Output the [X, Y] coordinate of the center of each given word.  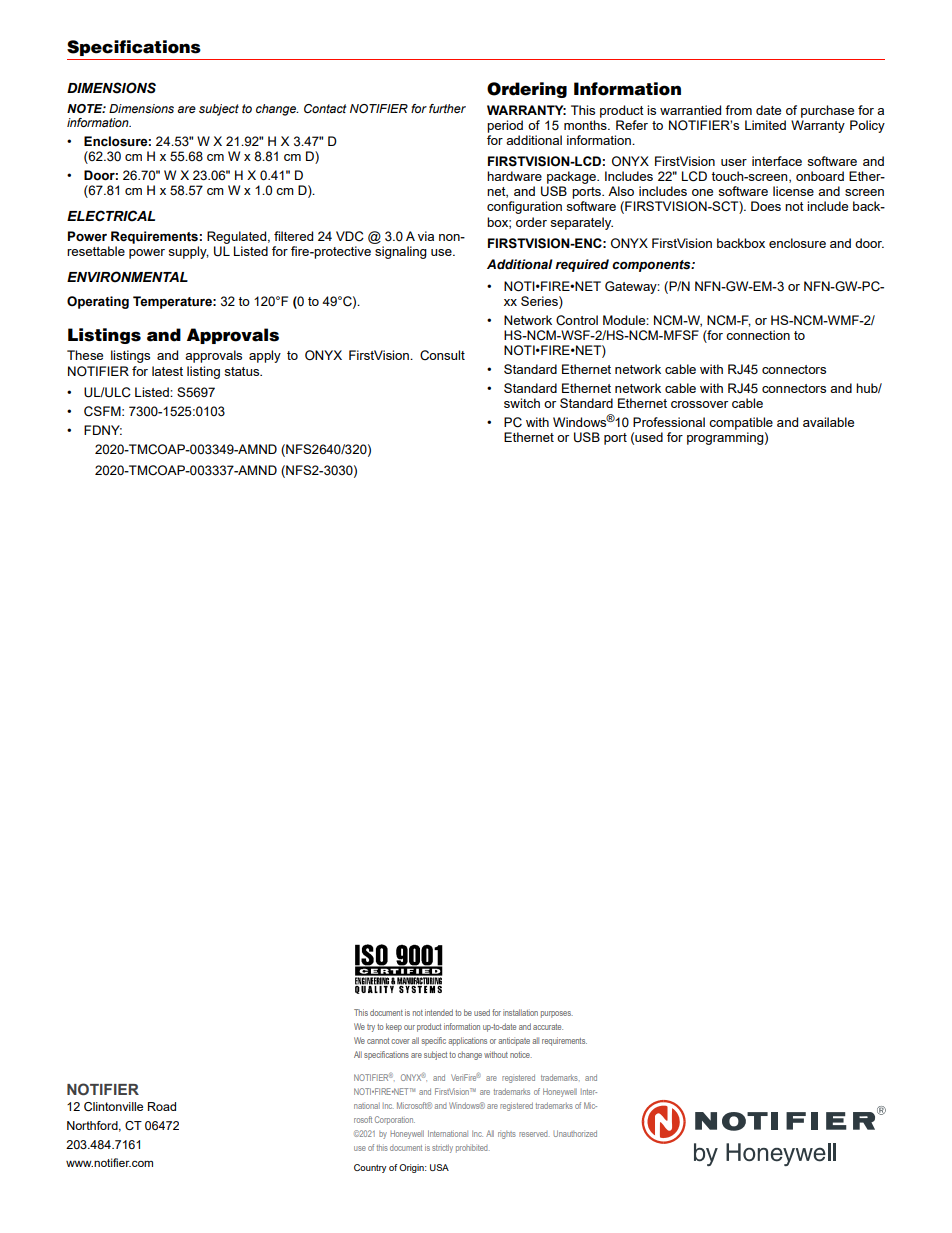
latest [167, 371]
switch [522, 403]
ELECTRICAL [111, 216]
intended [439, 1012]
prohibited [473, 1148]
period [505, 126]
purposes [557, 1014]
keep [394, 1027]
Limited [765, 125]
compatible [741, 423]
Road [162, 1106]
